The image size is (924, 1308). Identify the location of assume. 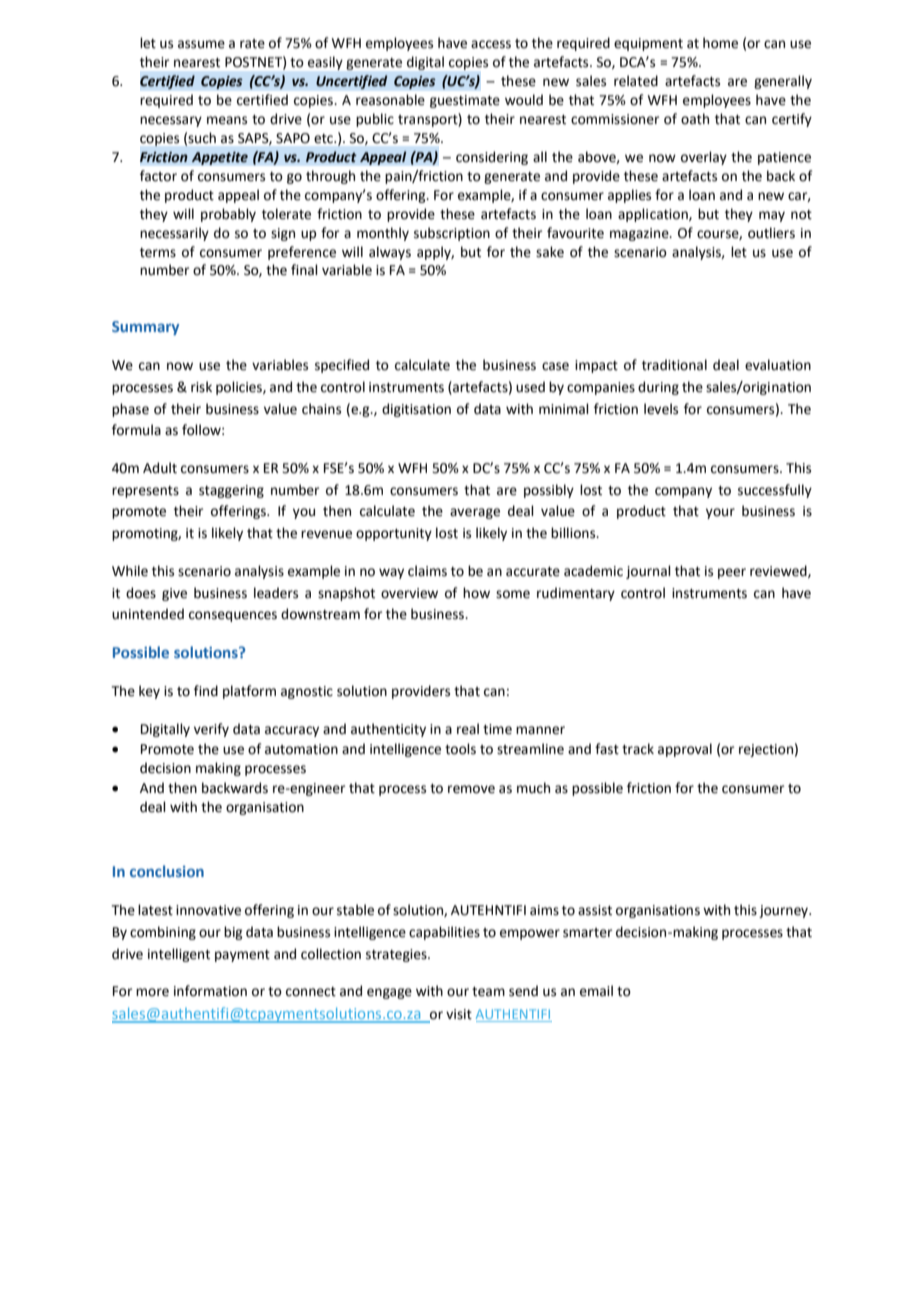
(201, 44).
